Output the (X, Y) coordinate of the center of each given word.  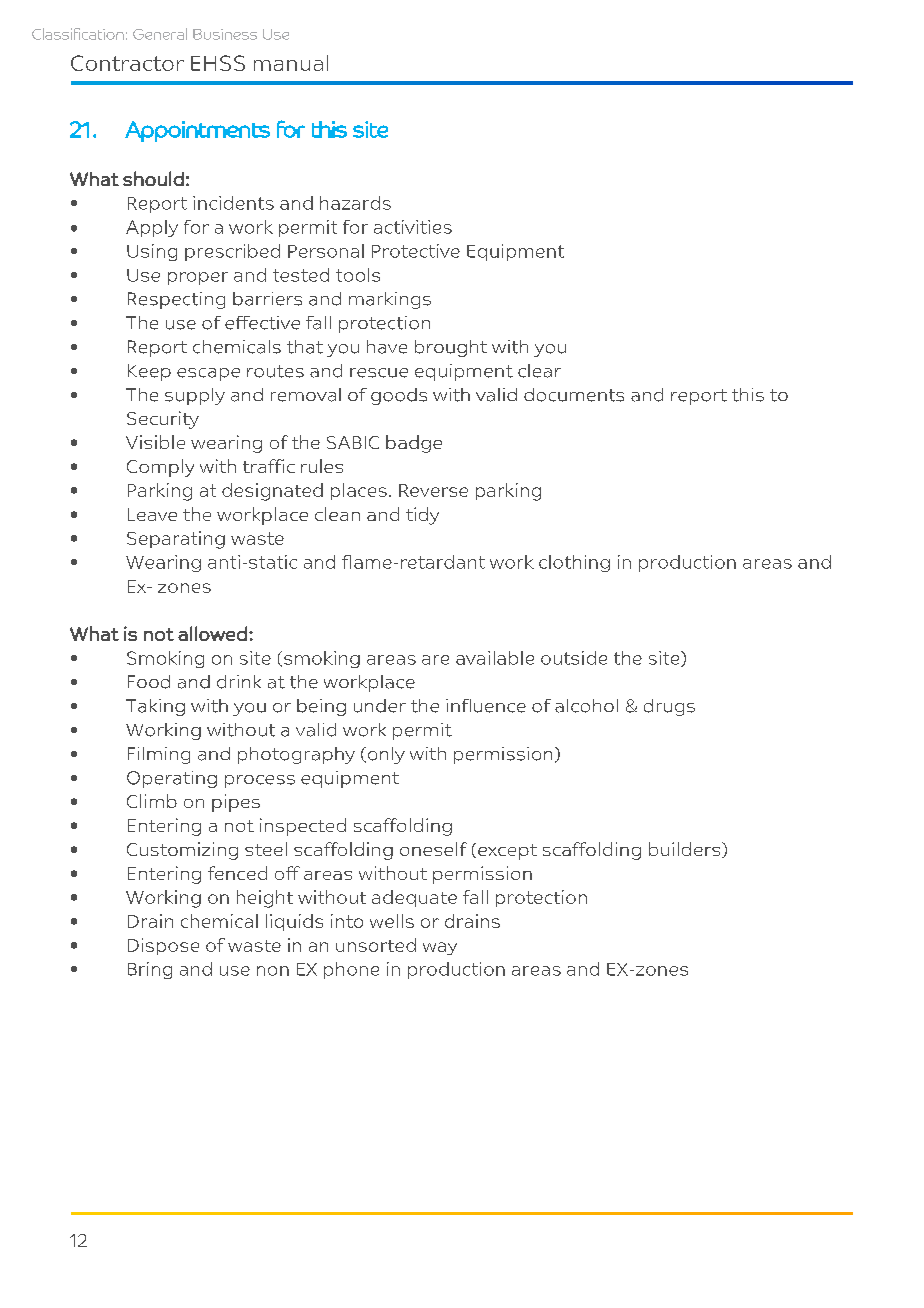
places (359, 491)
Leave (152, 514)
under (380, 706)
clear (539, 371)
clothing (574, 563)
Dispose (163, 946)
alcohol (586, 706)
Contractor (127, 63)
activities (413, 227)
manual (291, 63)
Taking (155, 707)
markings (390, 300)
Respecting (176, 300)
